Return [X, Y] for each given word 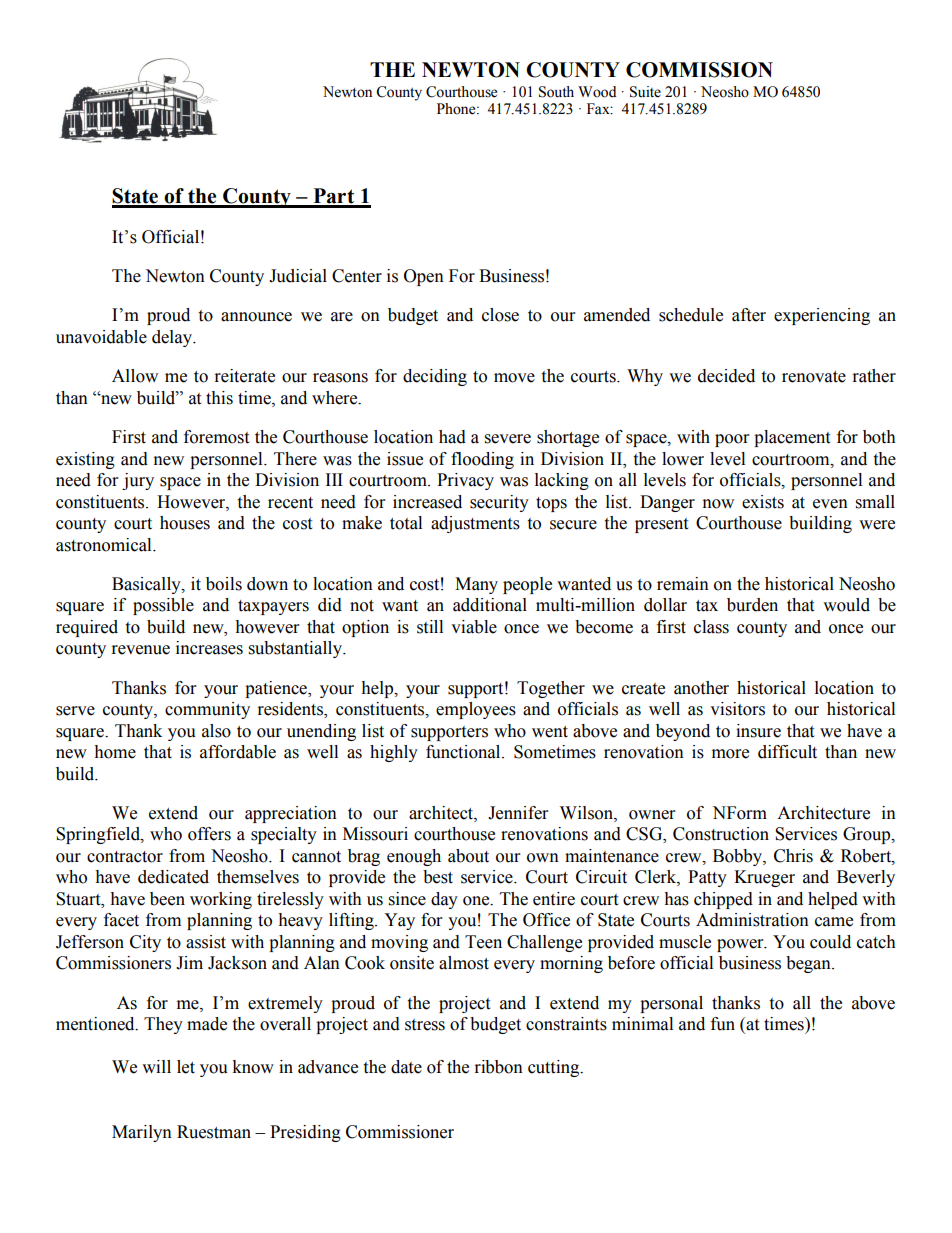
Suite [645, 92]
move [514, 378]
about [468, 856]
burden [752, 605]
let [186, 1067]
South [556, 92]
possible [163, 606]
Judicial [298, 276]
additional [490, 605]
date [406, 1067]
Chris [793, 856]
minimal [642, 1024]
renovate [814, 377]
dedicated [173, 877]
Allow [135, 376]
